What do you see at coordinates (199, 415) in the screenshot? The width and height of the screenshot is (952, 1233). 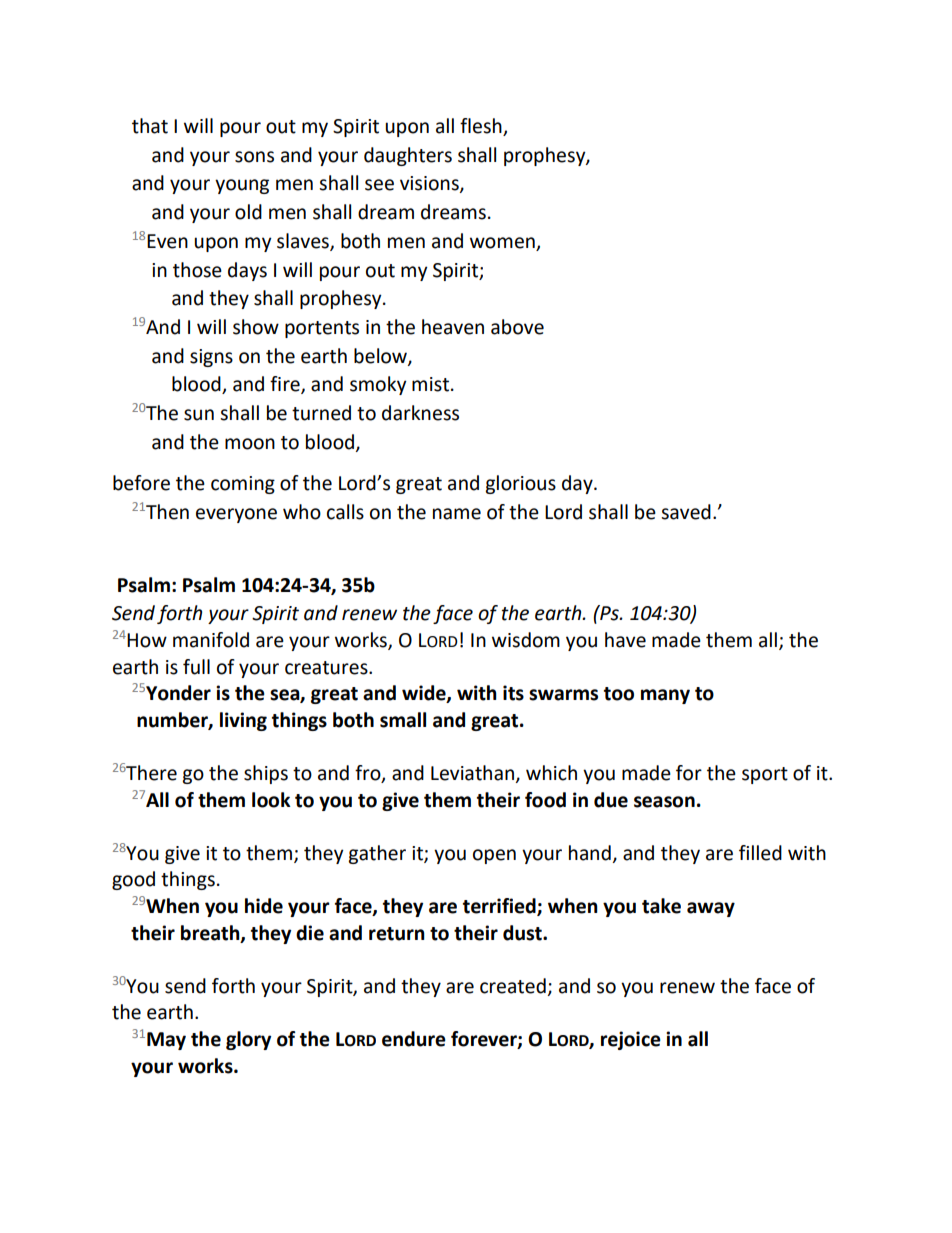 I see `sun` at bounding box center [199, 415].
